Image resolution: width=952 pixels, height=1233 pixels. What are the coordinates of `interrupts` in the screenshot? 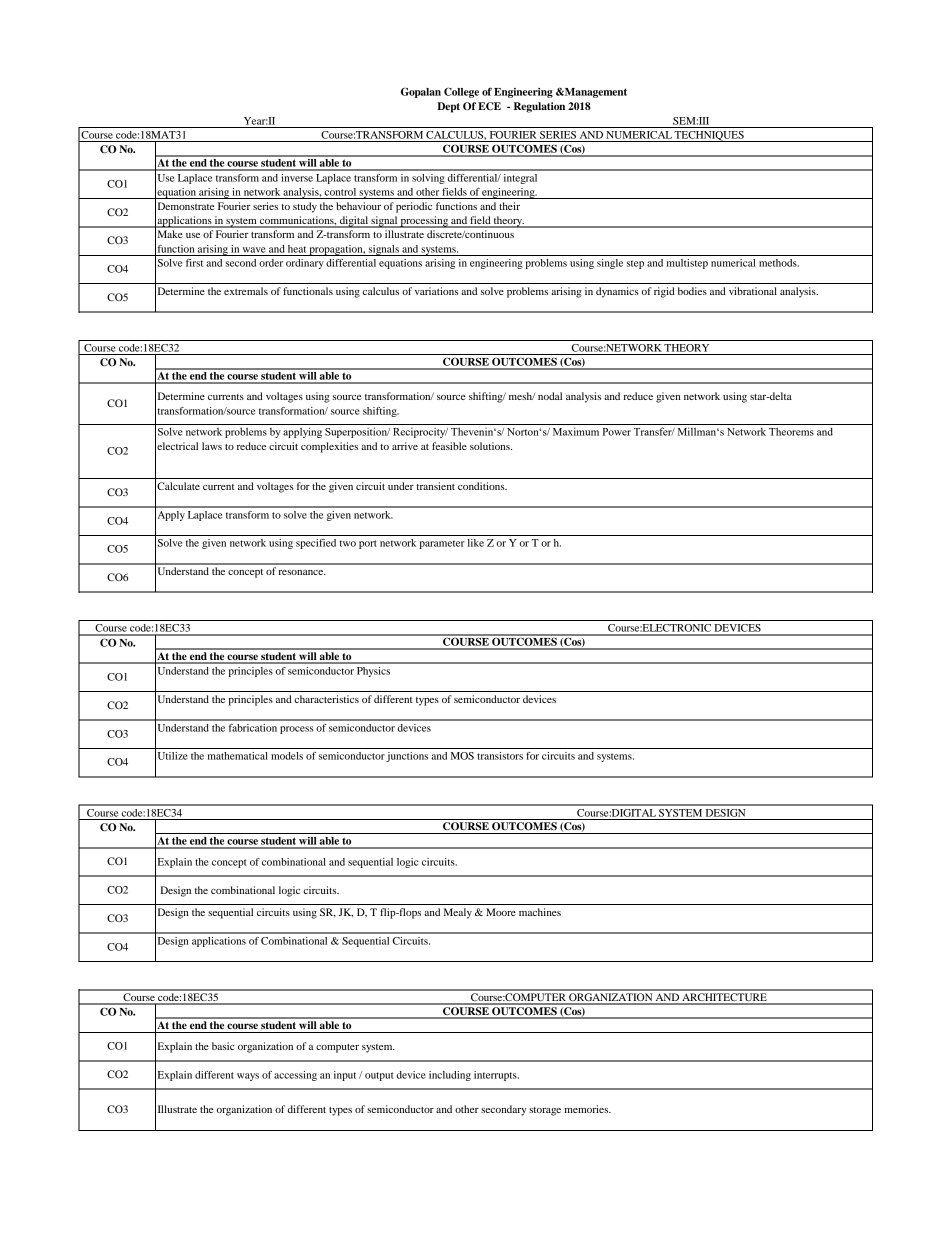 It's located at (496, 1076).
